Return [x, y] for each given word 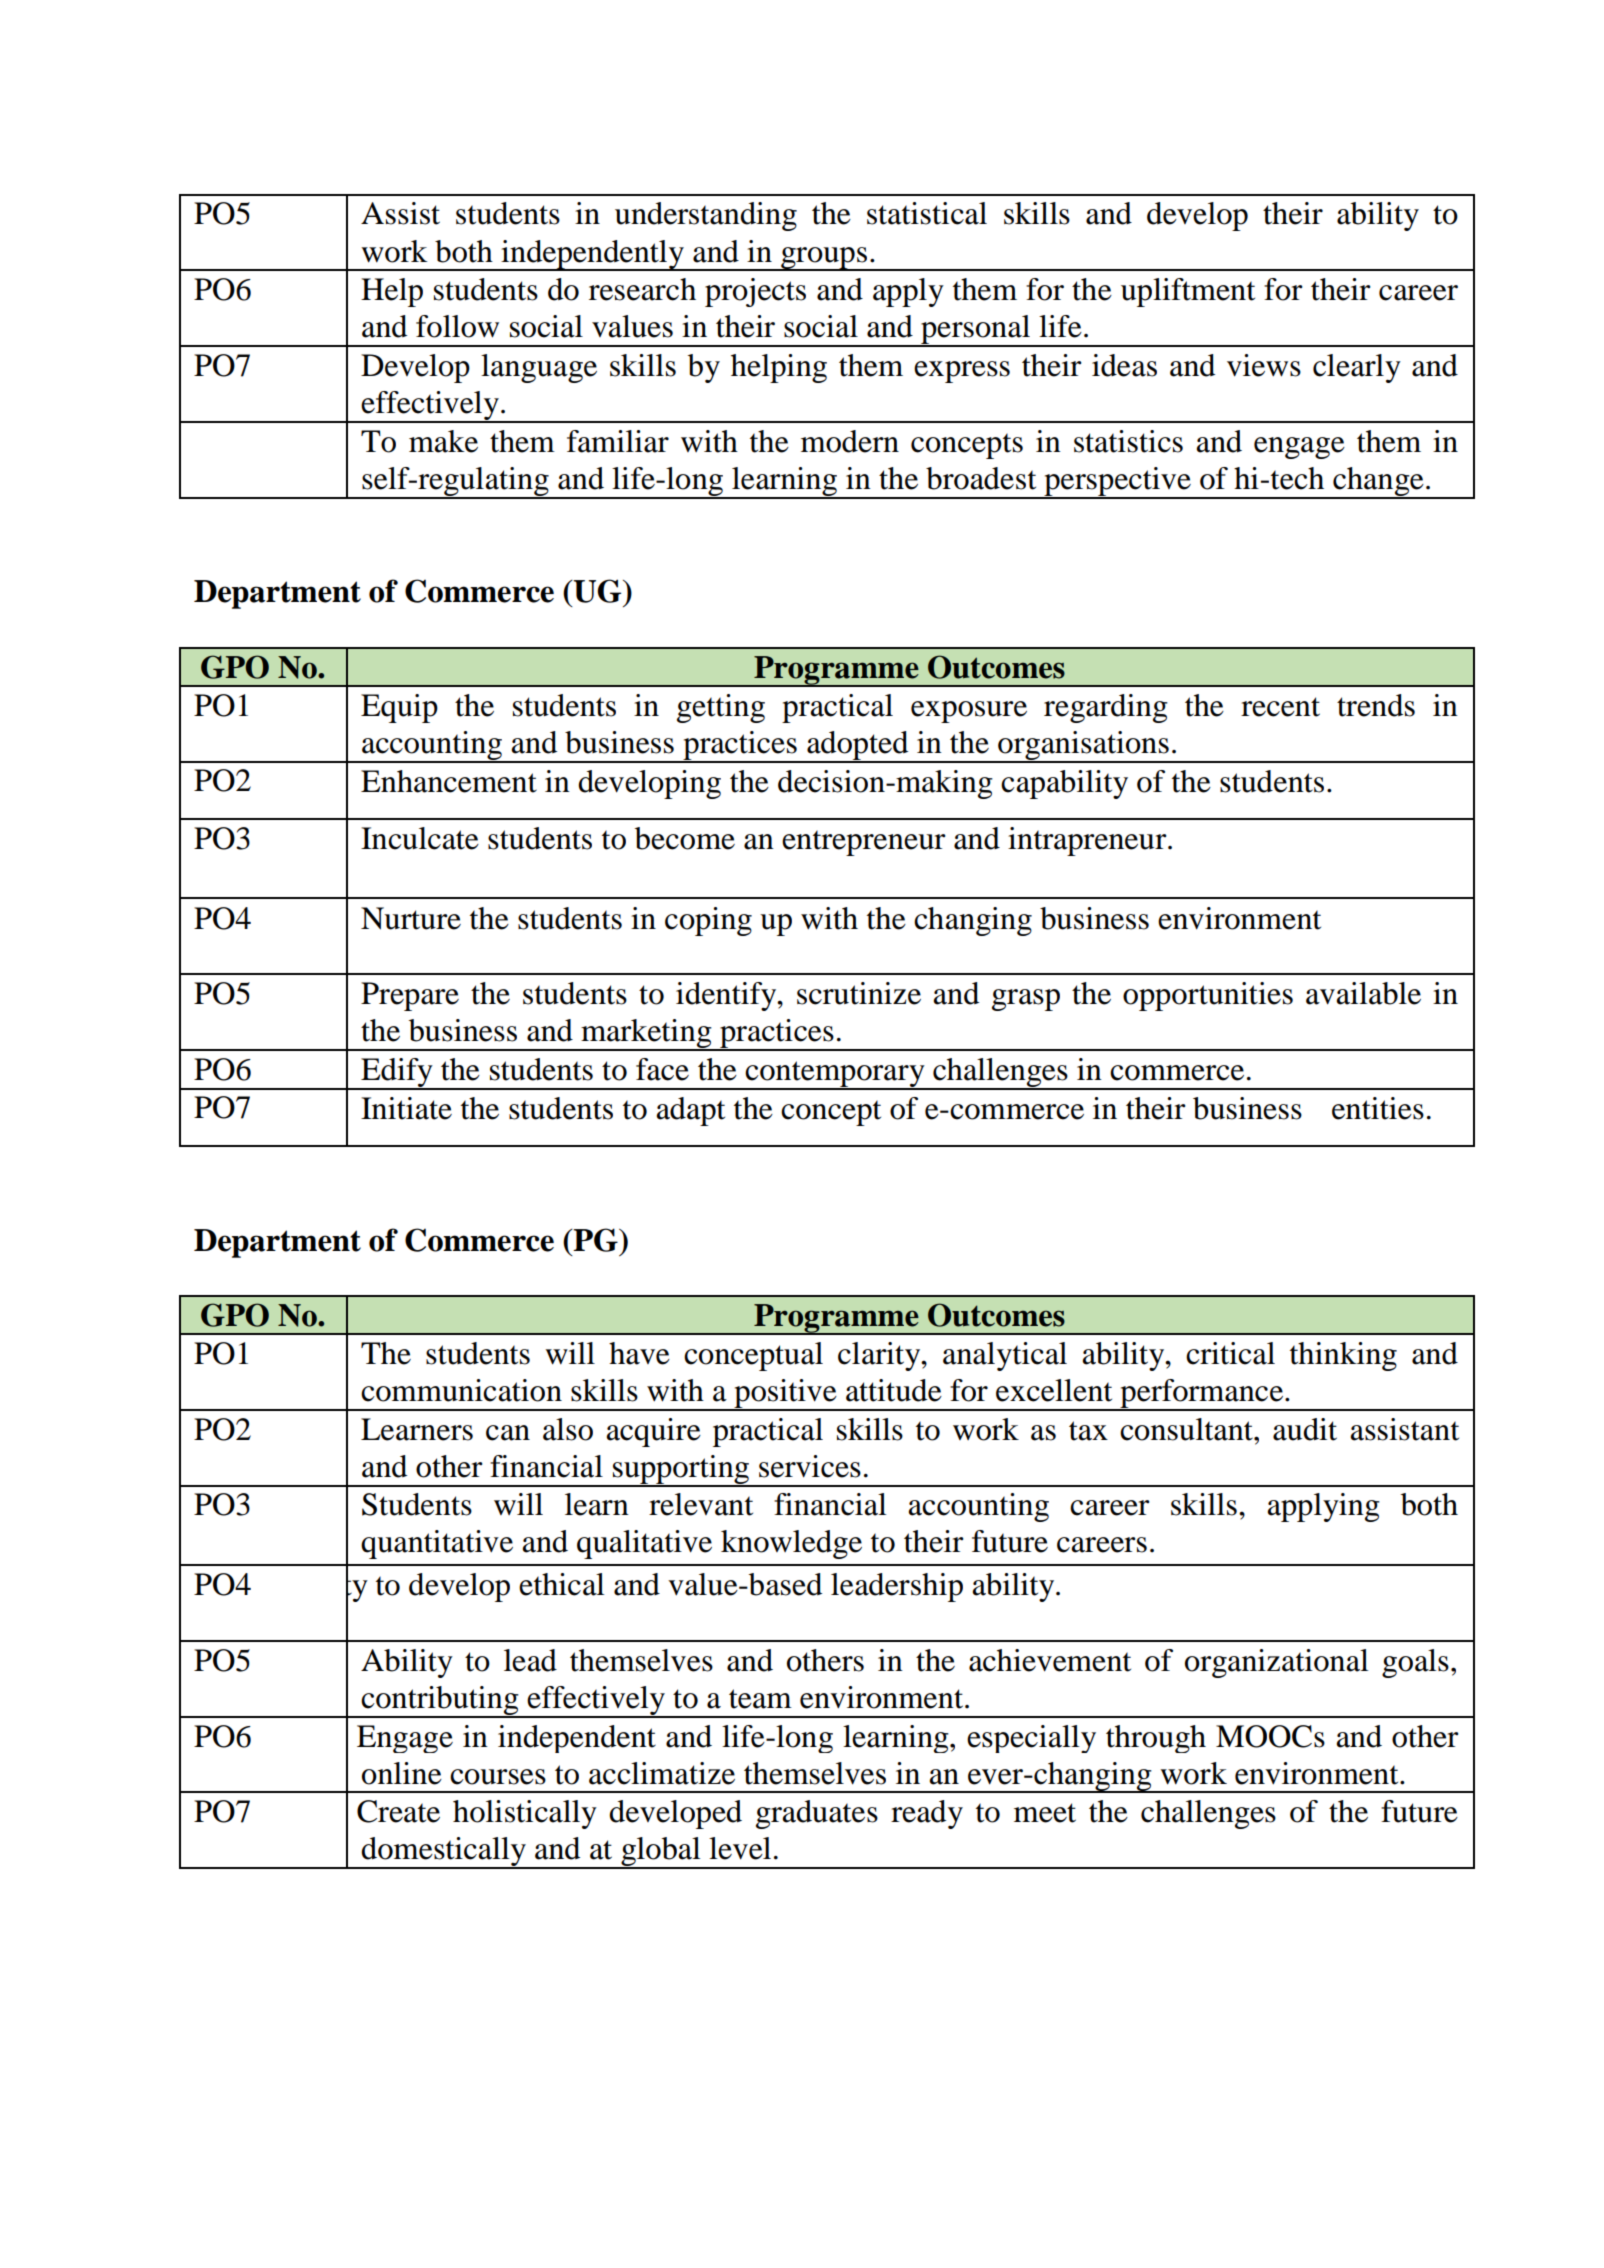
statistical [927, 213]
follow [457, 326]
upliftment [1188, 292]
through [1156, 1739]
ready [927, 1814]
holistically [525, 1814]
